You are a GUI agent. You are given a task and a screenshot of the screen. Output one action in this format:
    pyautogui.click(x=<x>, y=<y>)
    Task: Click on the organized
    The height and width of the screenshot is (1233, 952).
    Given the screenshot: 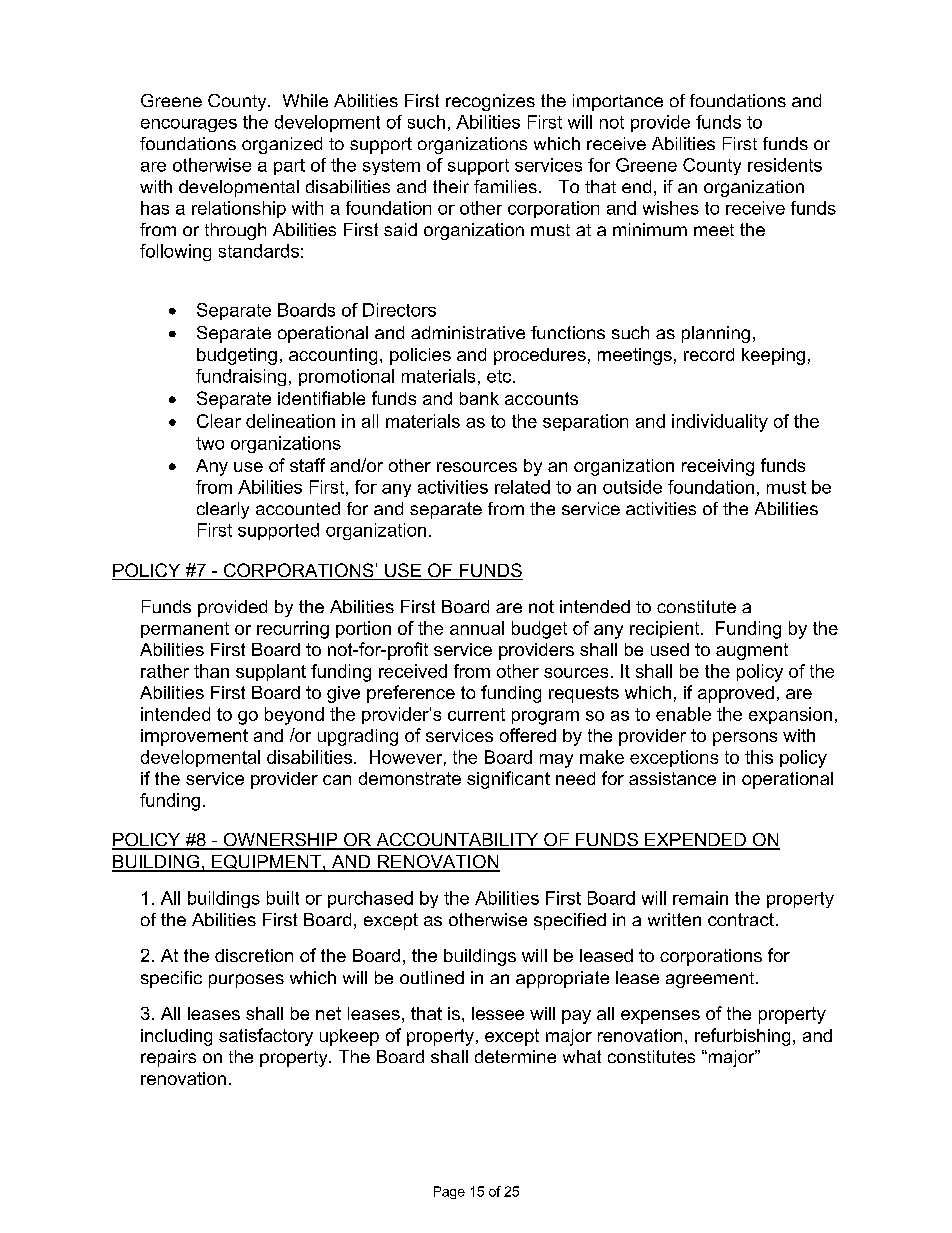 What is the action you would take?
    pyautogui.click(x=282, y=145)
